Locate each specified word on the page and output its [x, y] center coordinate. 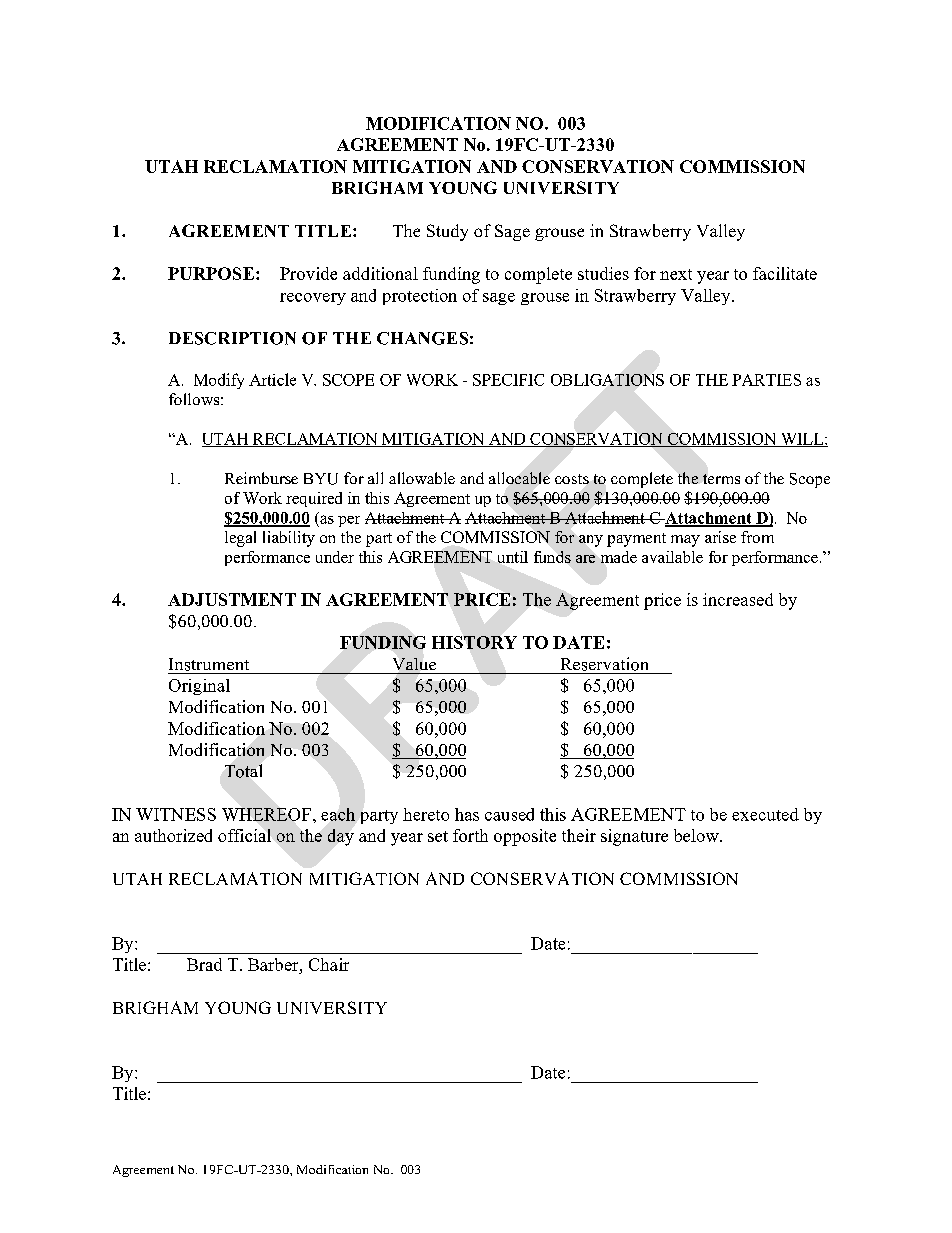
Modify [219, 381]
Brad [204, 964]
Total [243, 771]
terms [721, 479]
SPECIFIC [508, 380]
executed [765, 814]
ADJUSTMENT [232, 599]
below [697, 835]
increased [738, 599]
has [467, 814]
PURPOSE [211, 273]
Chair [329, 964]
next [676, 274]
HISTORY [474, 642]
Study [447, 232]
